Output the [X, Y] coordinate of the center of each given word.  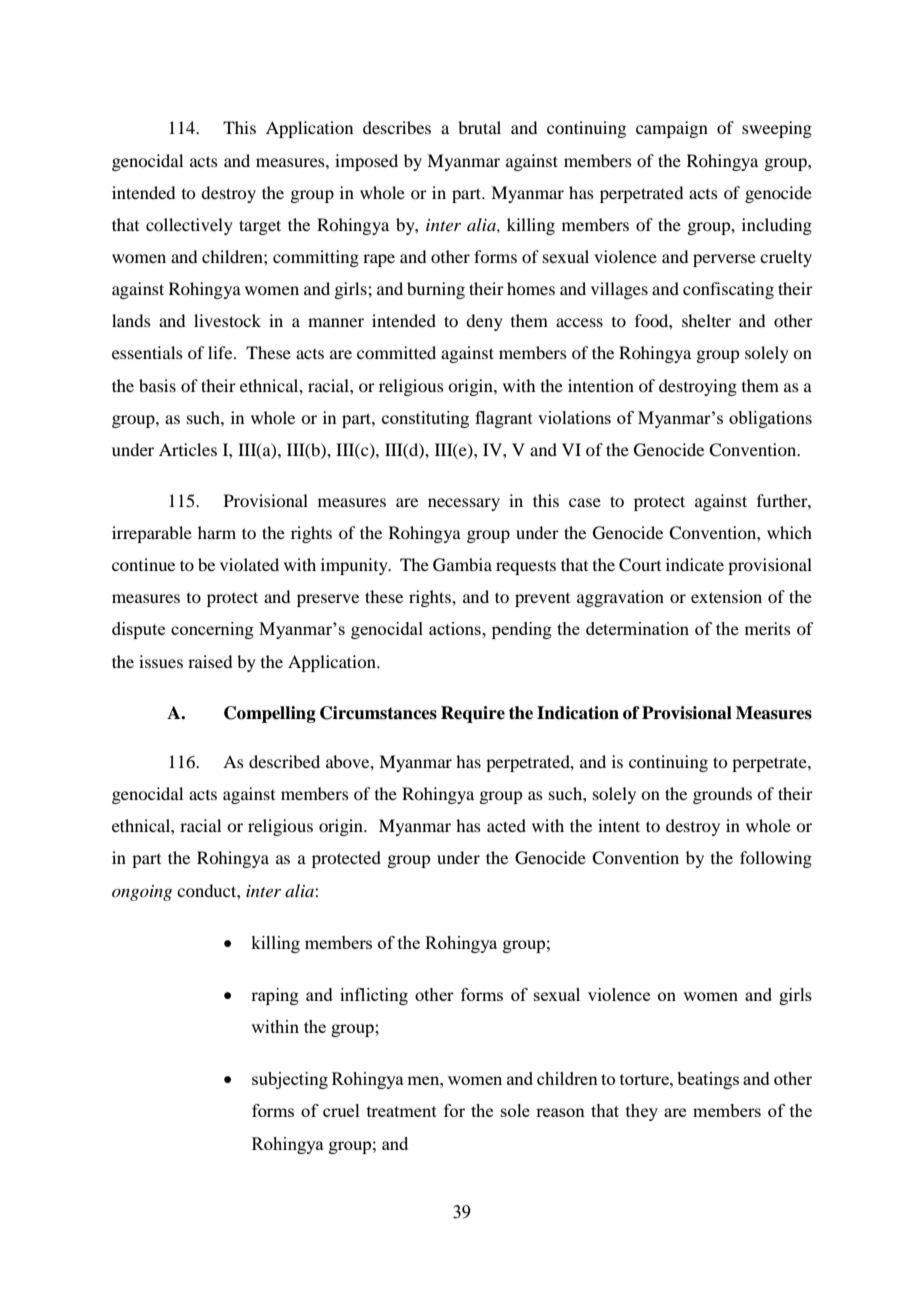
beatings [708, 1080]
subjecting [290, 1080]
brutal [479, 127]
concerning [212, 630]
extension [726, 596]
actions [456, 628]
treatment [402, 1111]
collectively [189, 226]
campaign [672, 129]
